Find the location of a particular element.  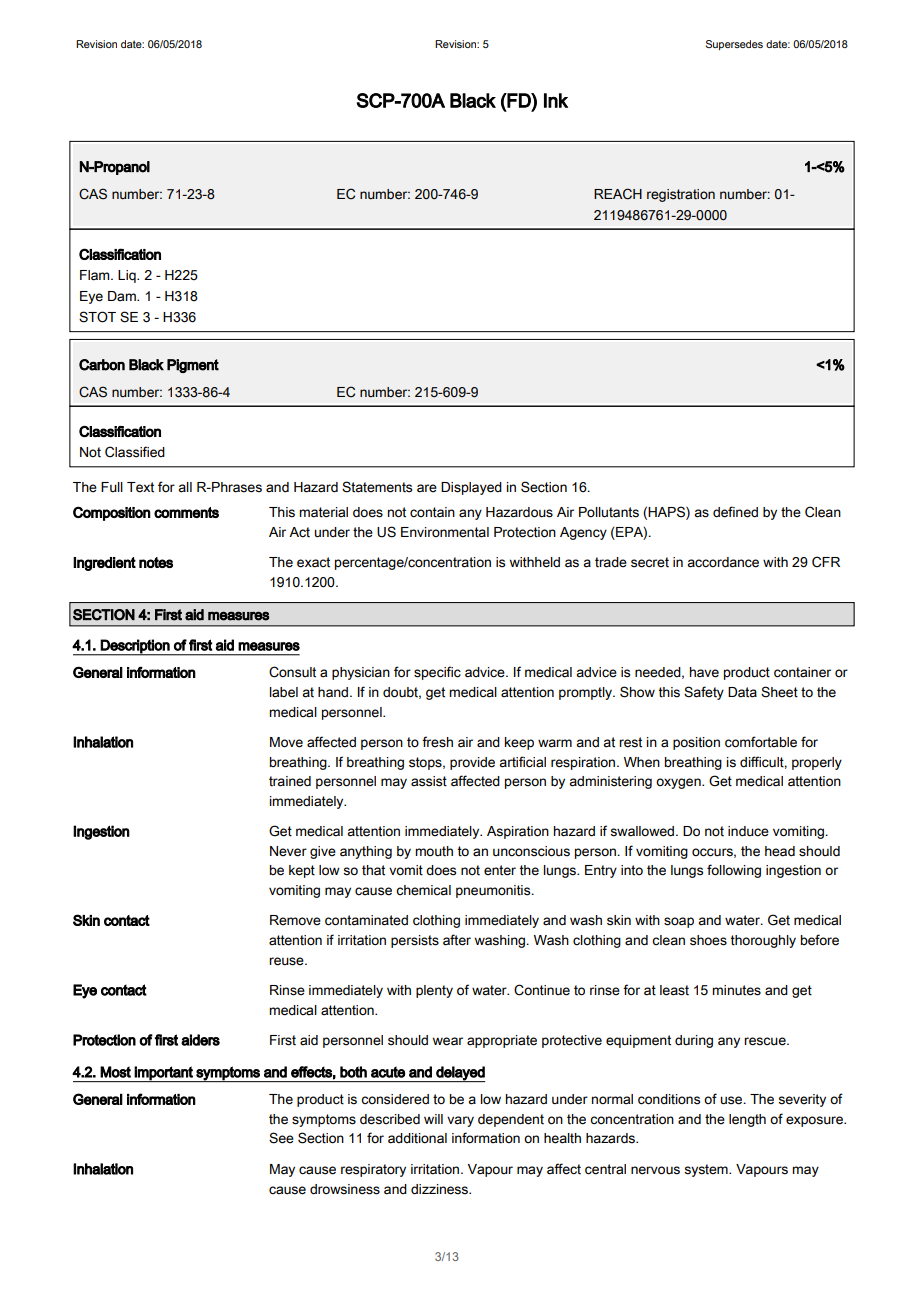

See is located at coordinates (281, 1138).
